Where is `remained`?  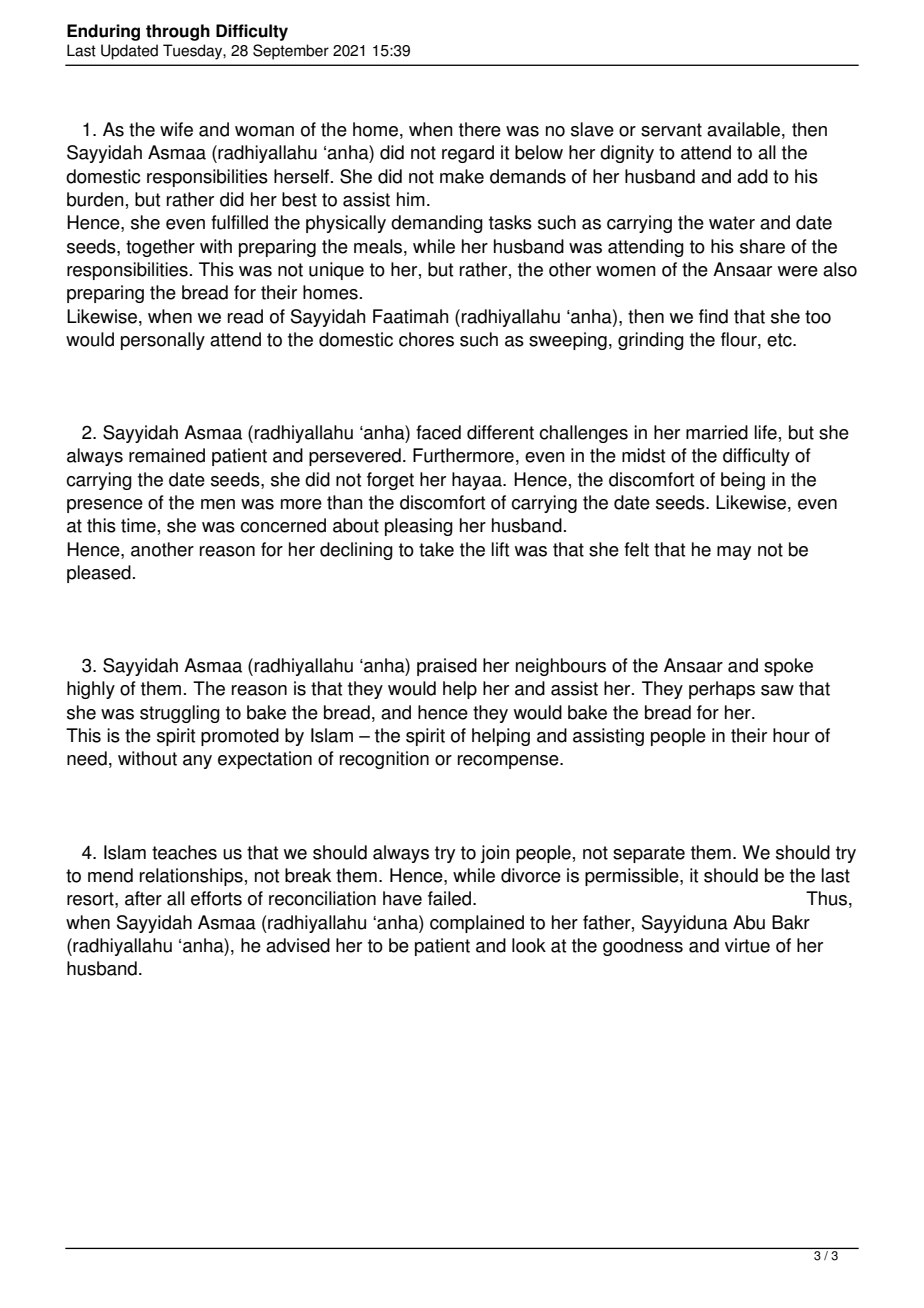
remained is located at coordinates (167, 455).
